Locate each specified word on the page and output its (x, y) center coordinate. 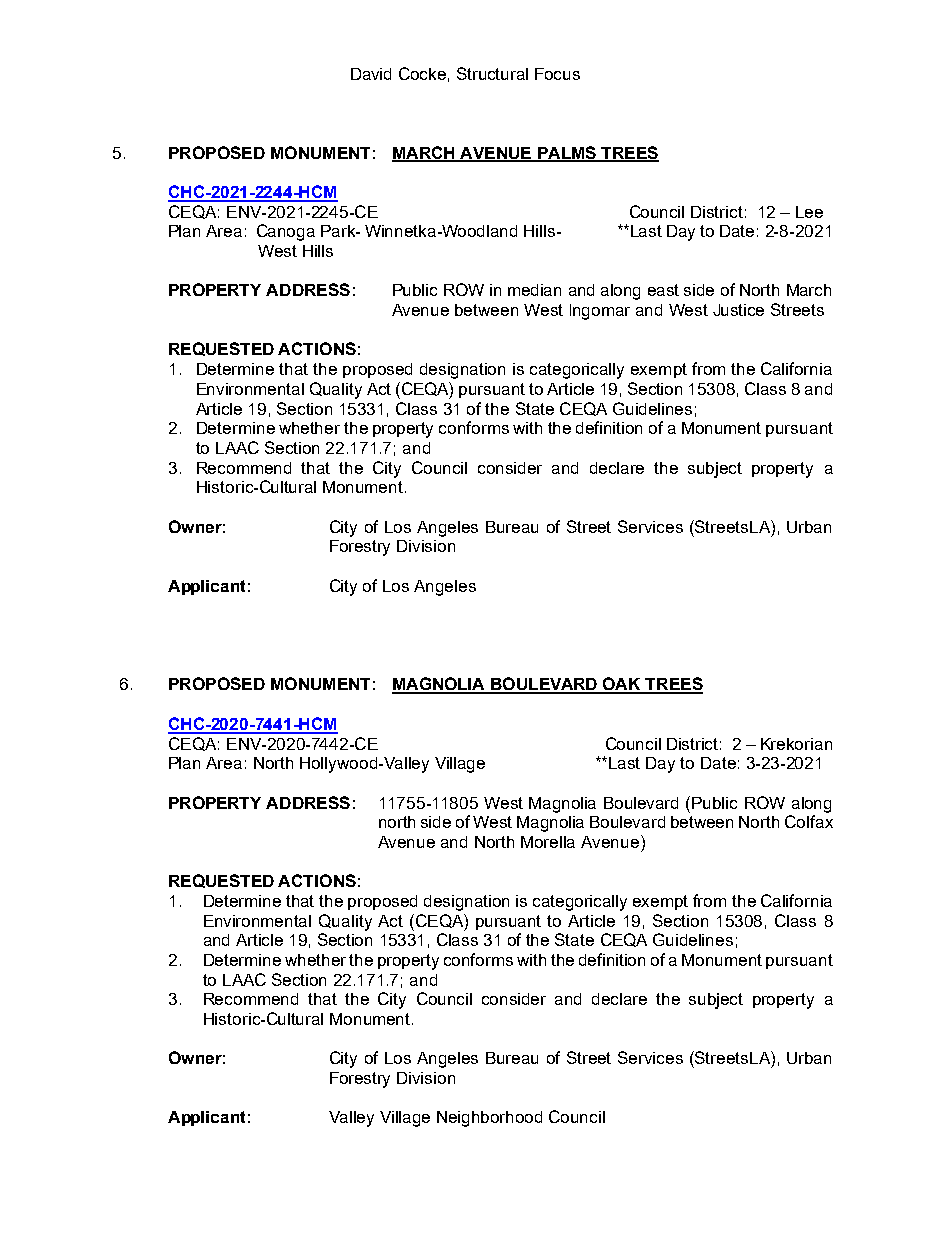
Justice (738, 310)
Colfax (809, 821)
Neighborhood (489, 1119)
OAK (622, 685)
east (663, 290)
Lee (809, 212)
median (534, 290)
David (371, 74)
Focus (557, 74)
